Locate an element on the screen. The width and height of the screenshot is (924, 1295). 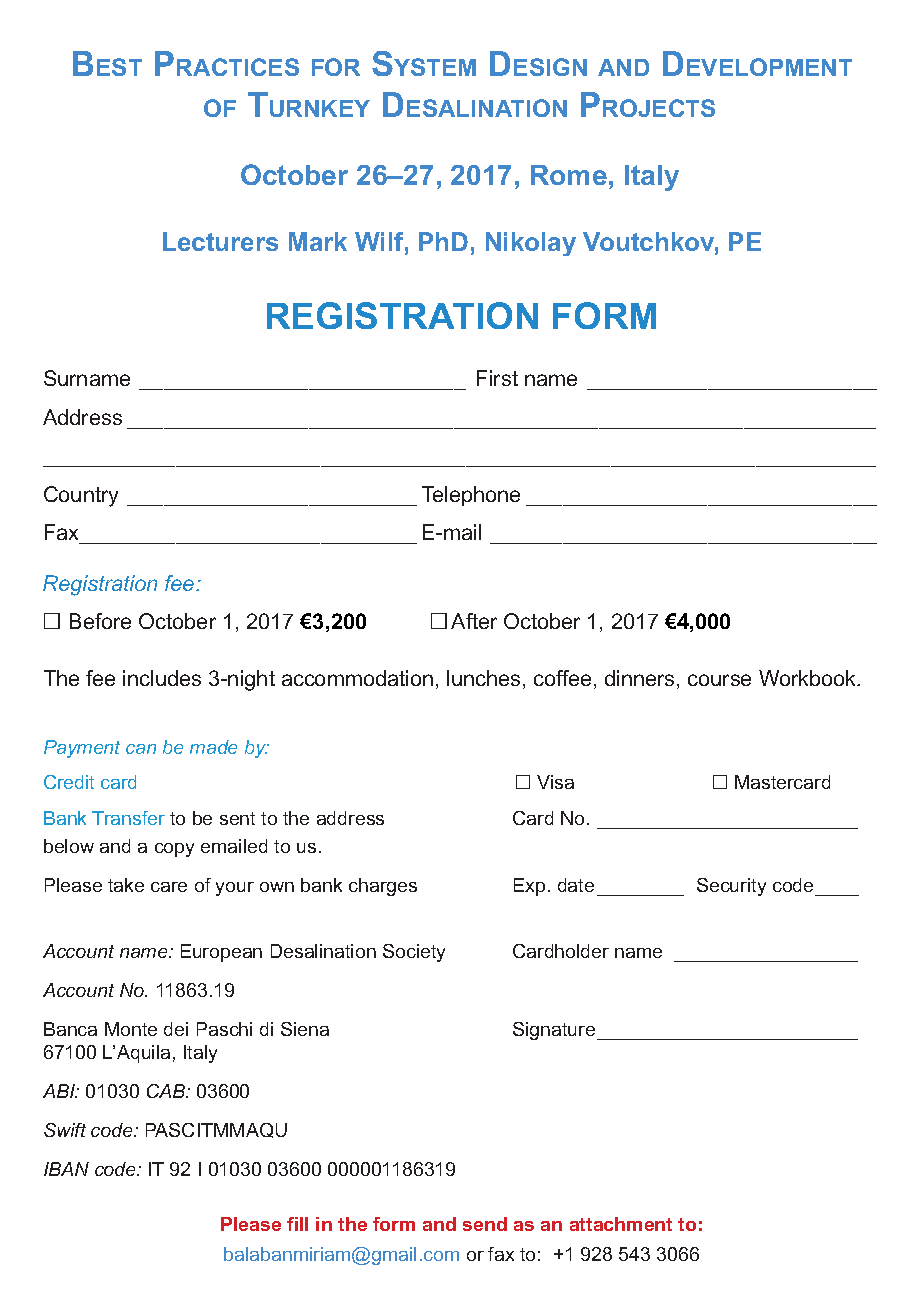
IBAN is located at coordinates (66, 1169).
